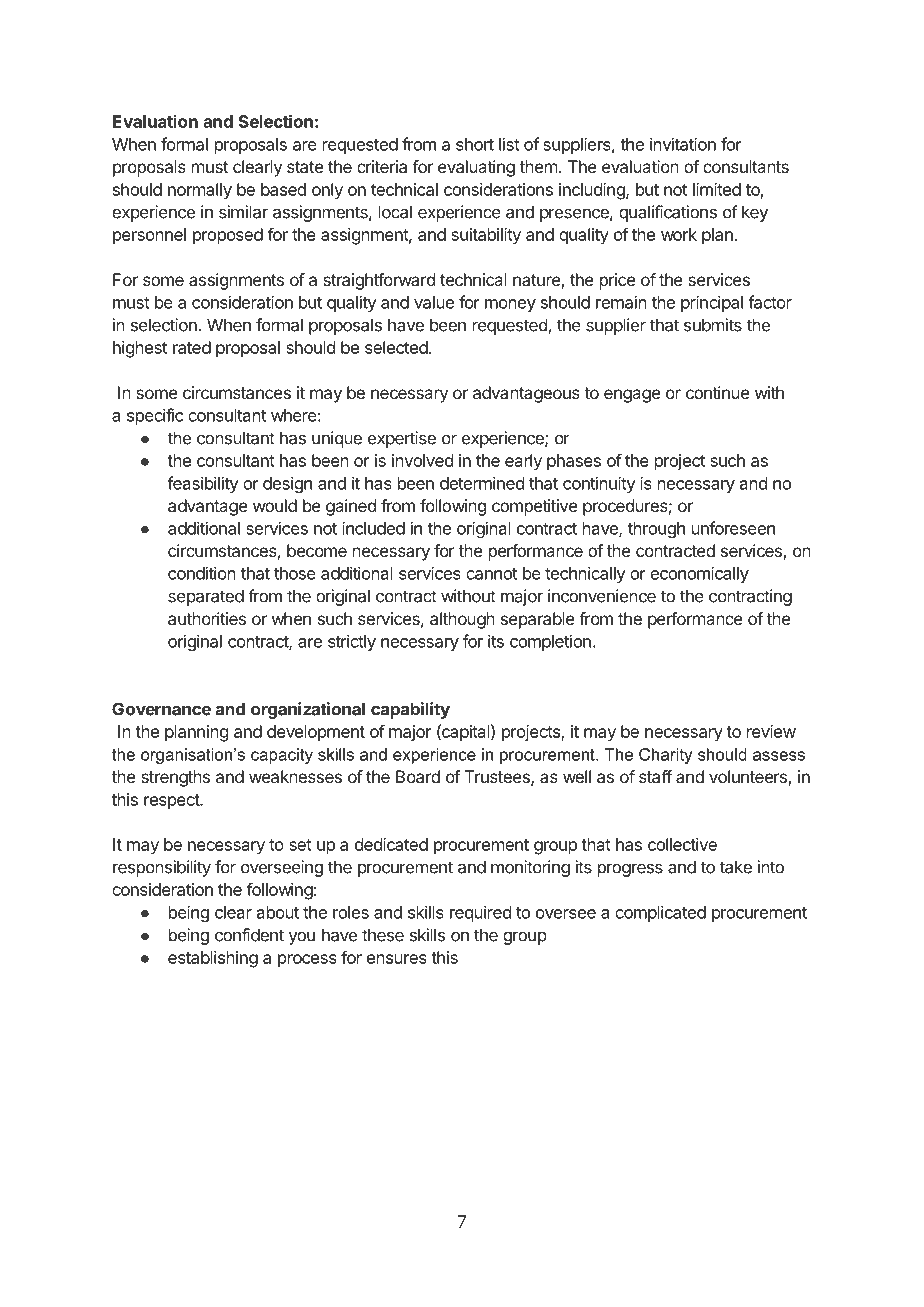 The image size is (924, 1307). What do you see at coordinates (717, 392) in the screenshot?
I see `continue` at bounding box center [717, 392].
